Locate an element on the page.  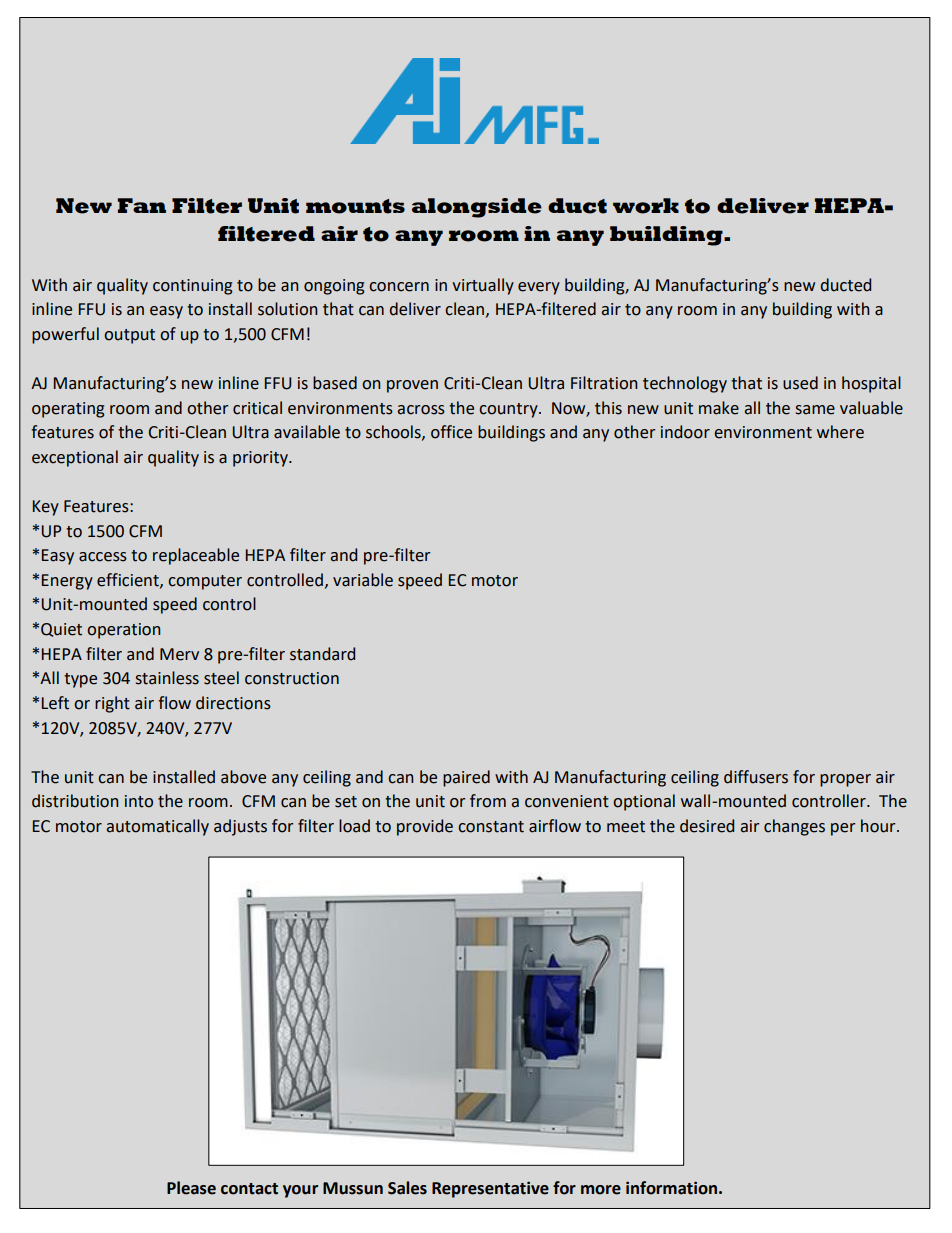
Please is located at coordinates (191, 1188).
